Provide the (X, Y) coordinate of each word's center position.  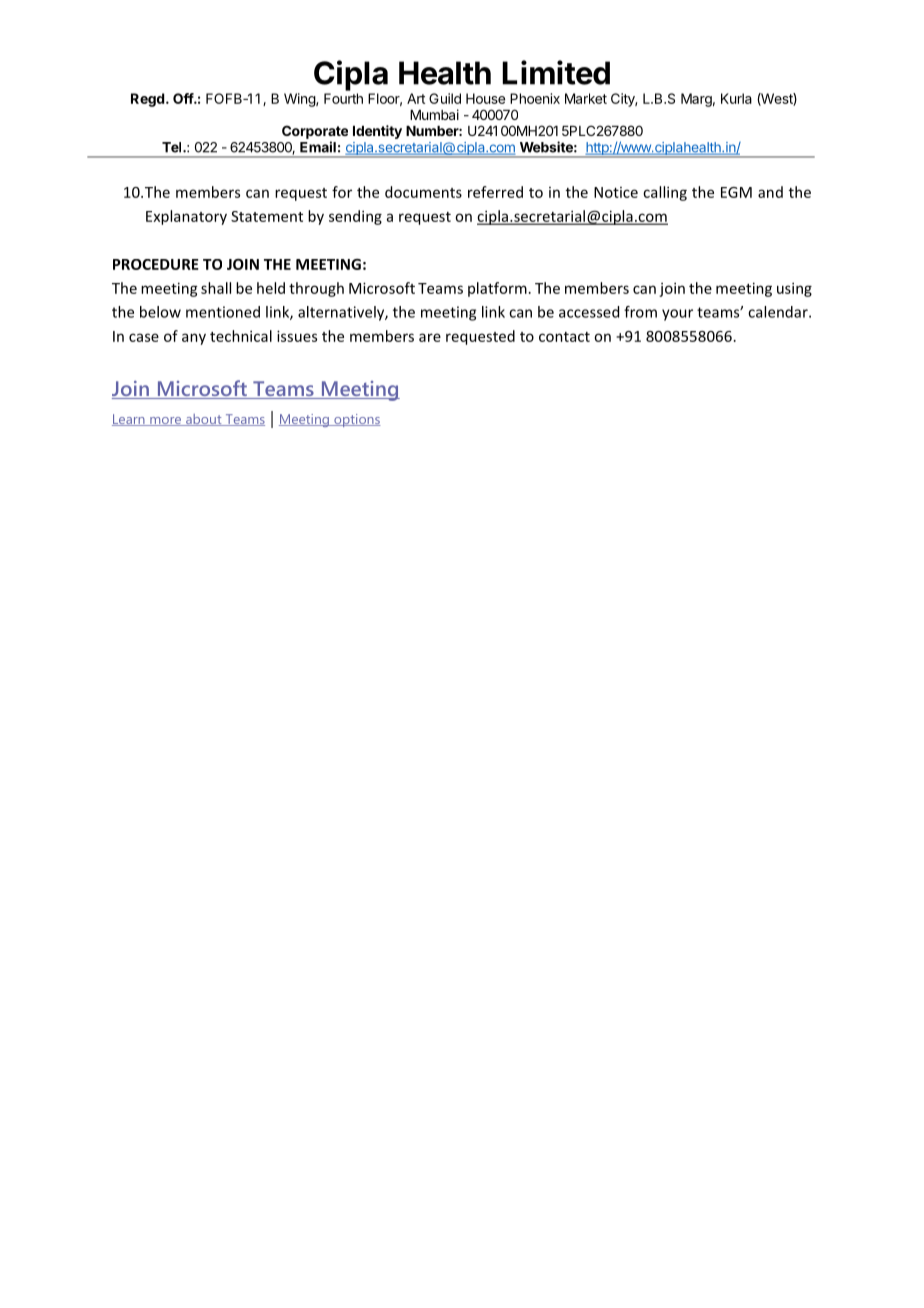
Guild (445, 98)
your (677, 315)
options (356, 420)
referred (495, 192)
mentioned (223, 312)
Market (586, 98)
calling (665, 193)
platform (497, 289)
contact (564, 337)
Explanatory (186, 217)
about (204, 420)
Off (184, 98)
